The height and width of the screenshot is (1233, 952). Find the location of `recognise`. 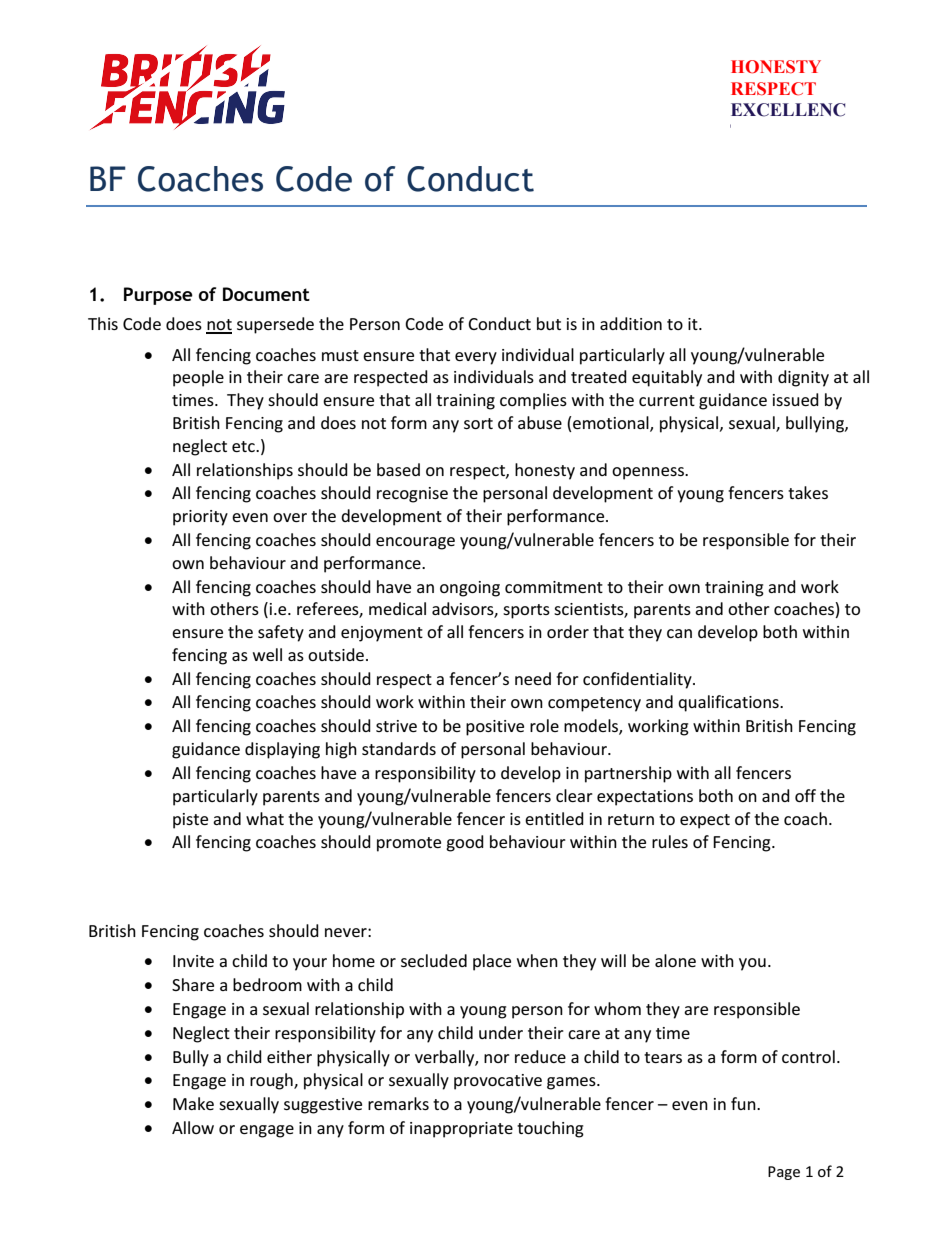

recognise is located at coordinates (412, 495).
